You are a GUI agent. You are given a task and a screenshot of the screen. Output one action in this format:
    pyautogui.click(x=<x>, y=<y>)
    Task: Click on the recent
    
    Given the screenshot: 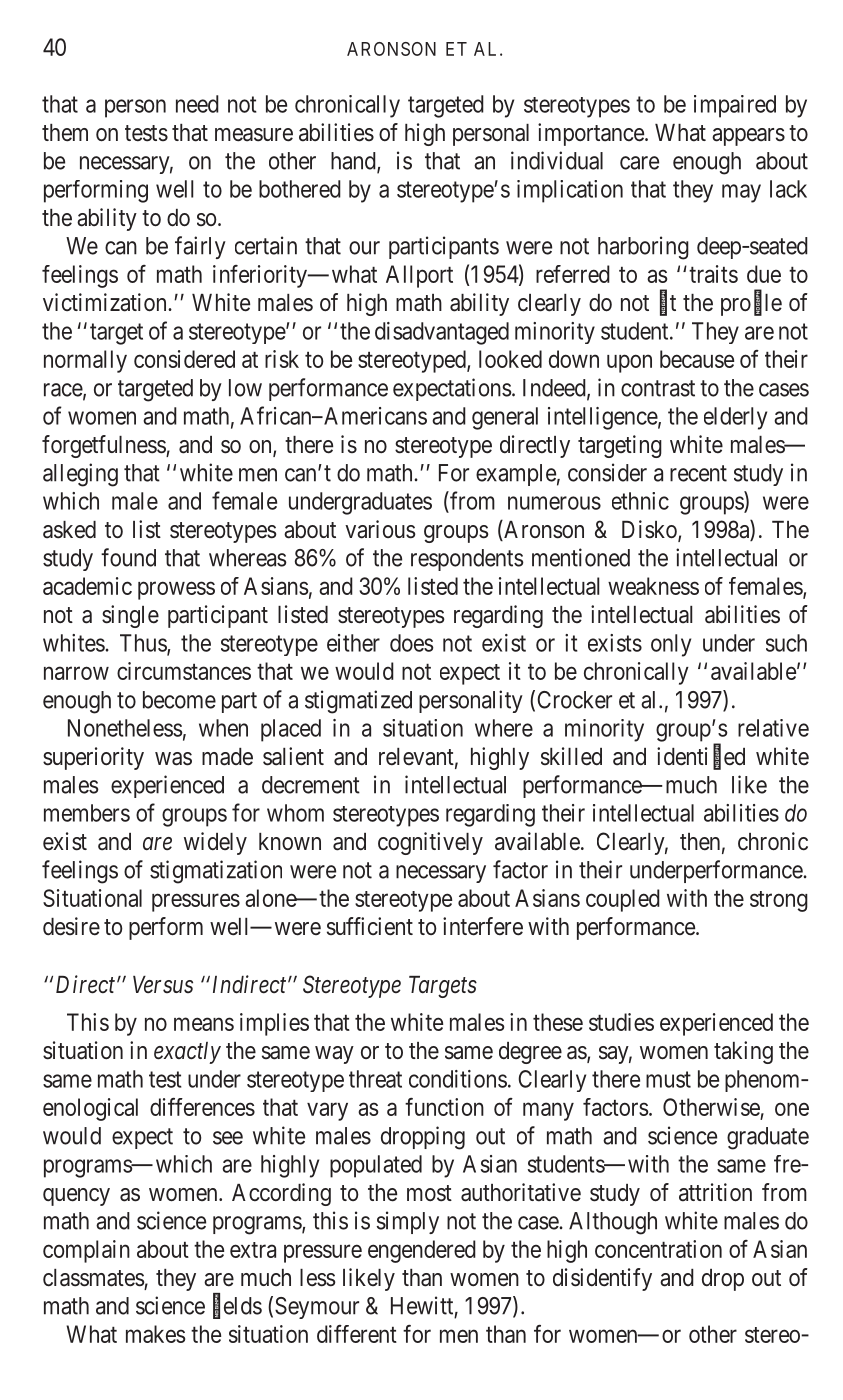 What is the action you would take?
    pyautogui.click(x=698, y=473)
